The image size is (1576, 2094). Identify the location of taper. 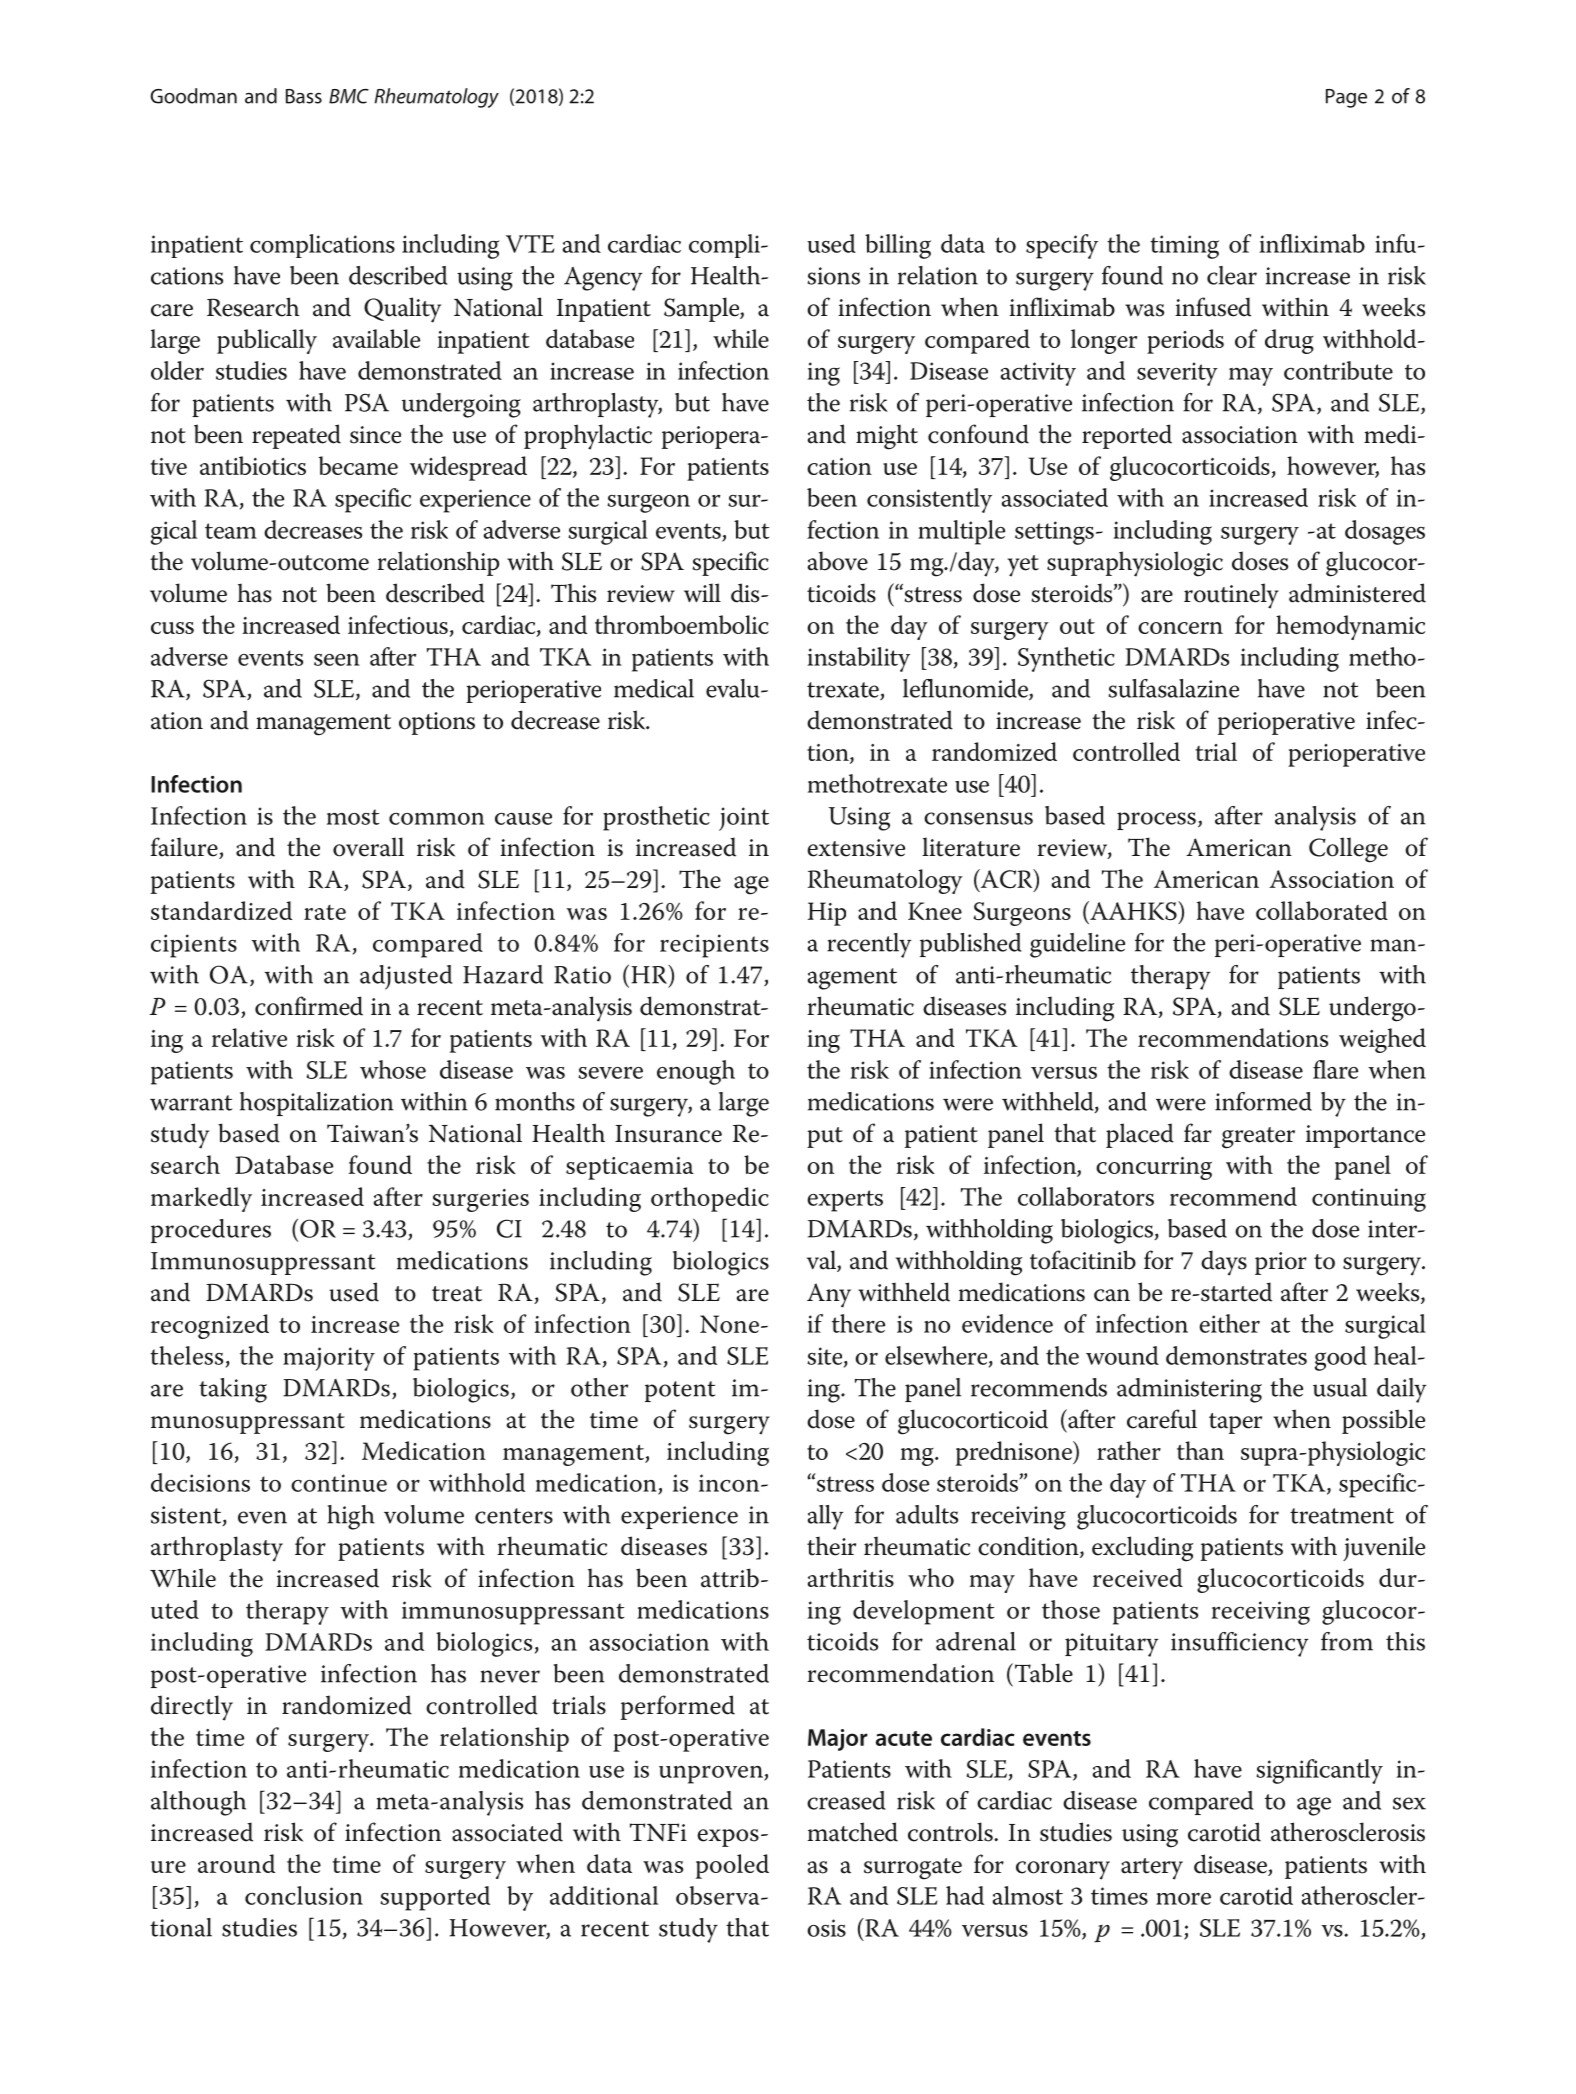
(1235, 1423).
